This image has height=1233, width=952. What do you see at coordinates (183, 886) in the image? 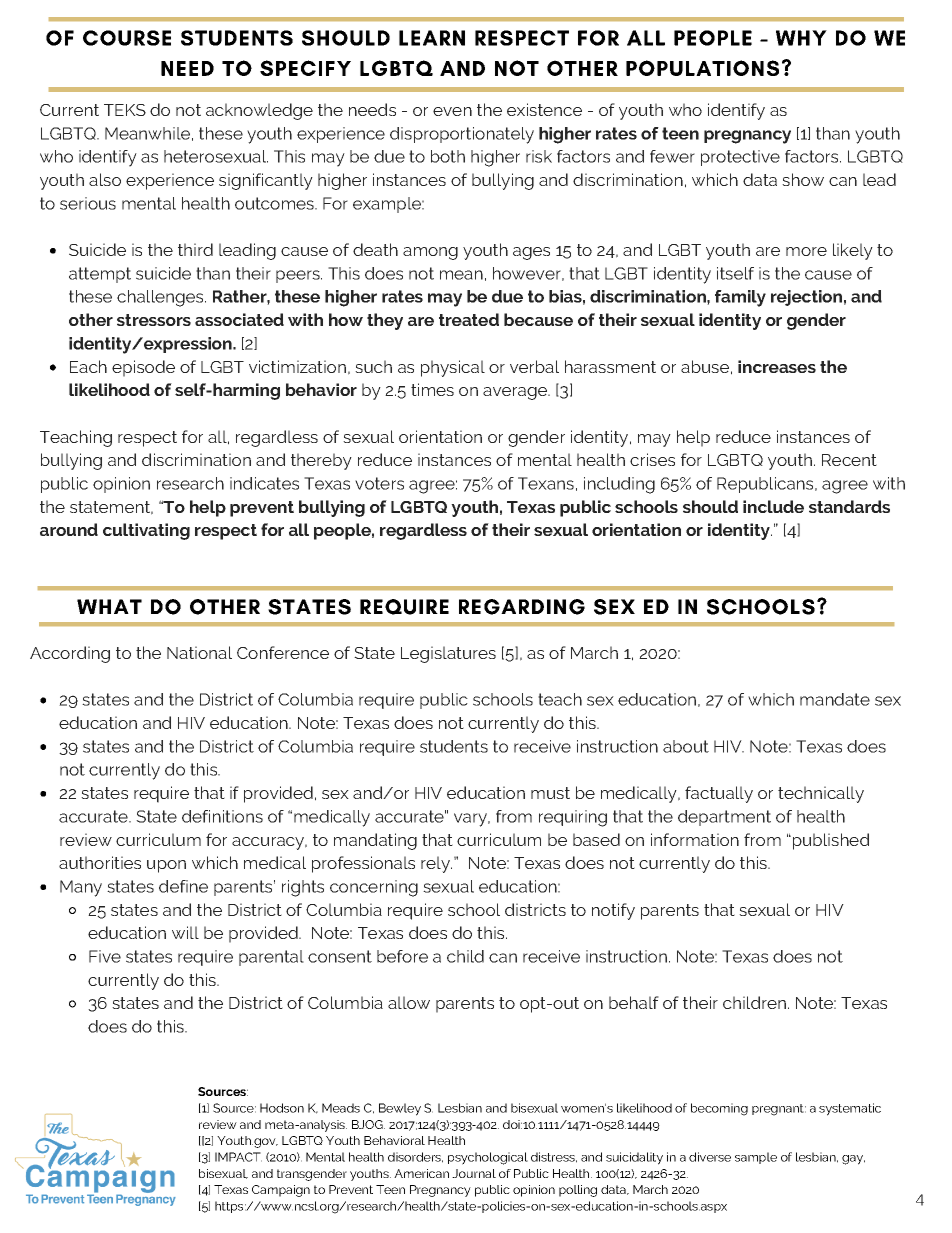
I see `define` at bounding box center [183, 886].
